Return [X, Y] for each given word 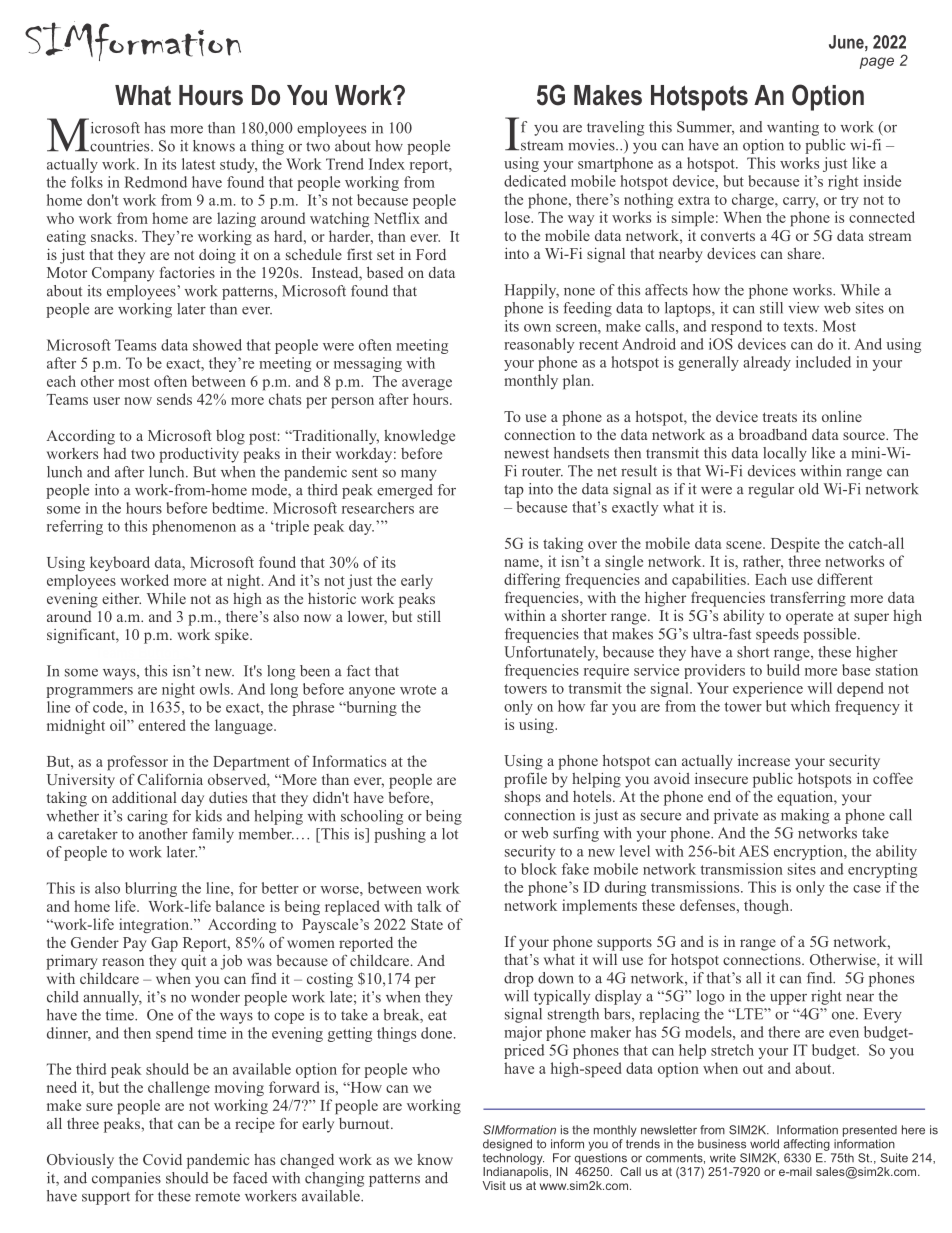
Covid [162, 1159]
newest [526, 454]
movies [592, 145]
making [805, 816]
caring [147, 817]
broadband [773, 434]
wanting [793, 128]
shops [523, 798]
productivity [199, 455]
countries [120, 146]
